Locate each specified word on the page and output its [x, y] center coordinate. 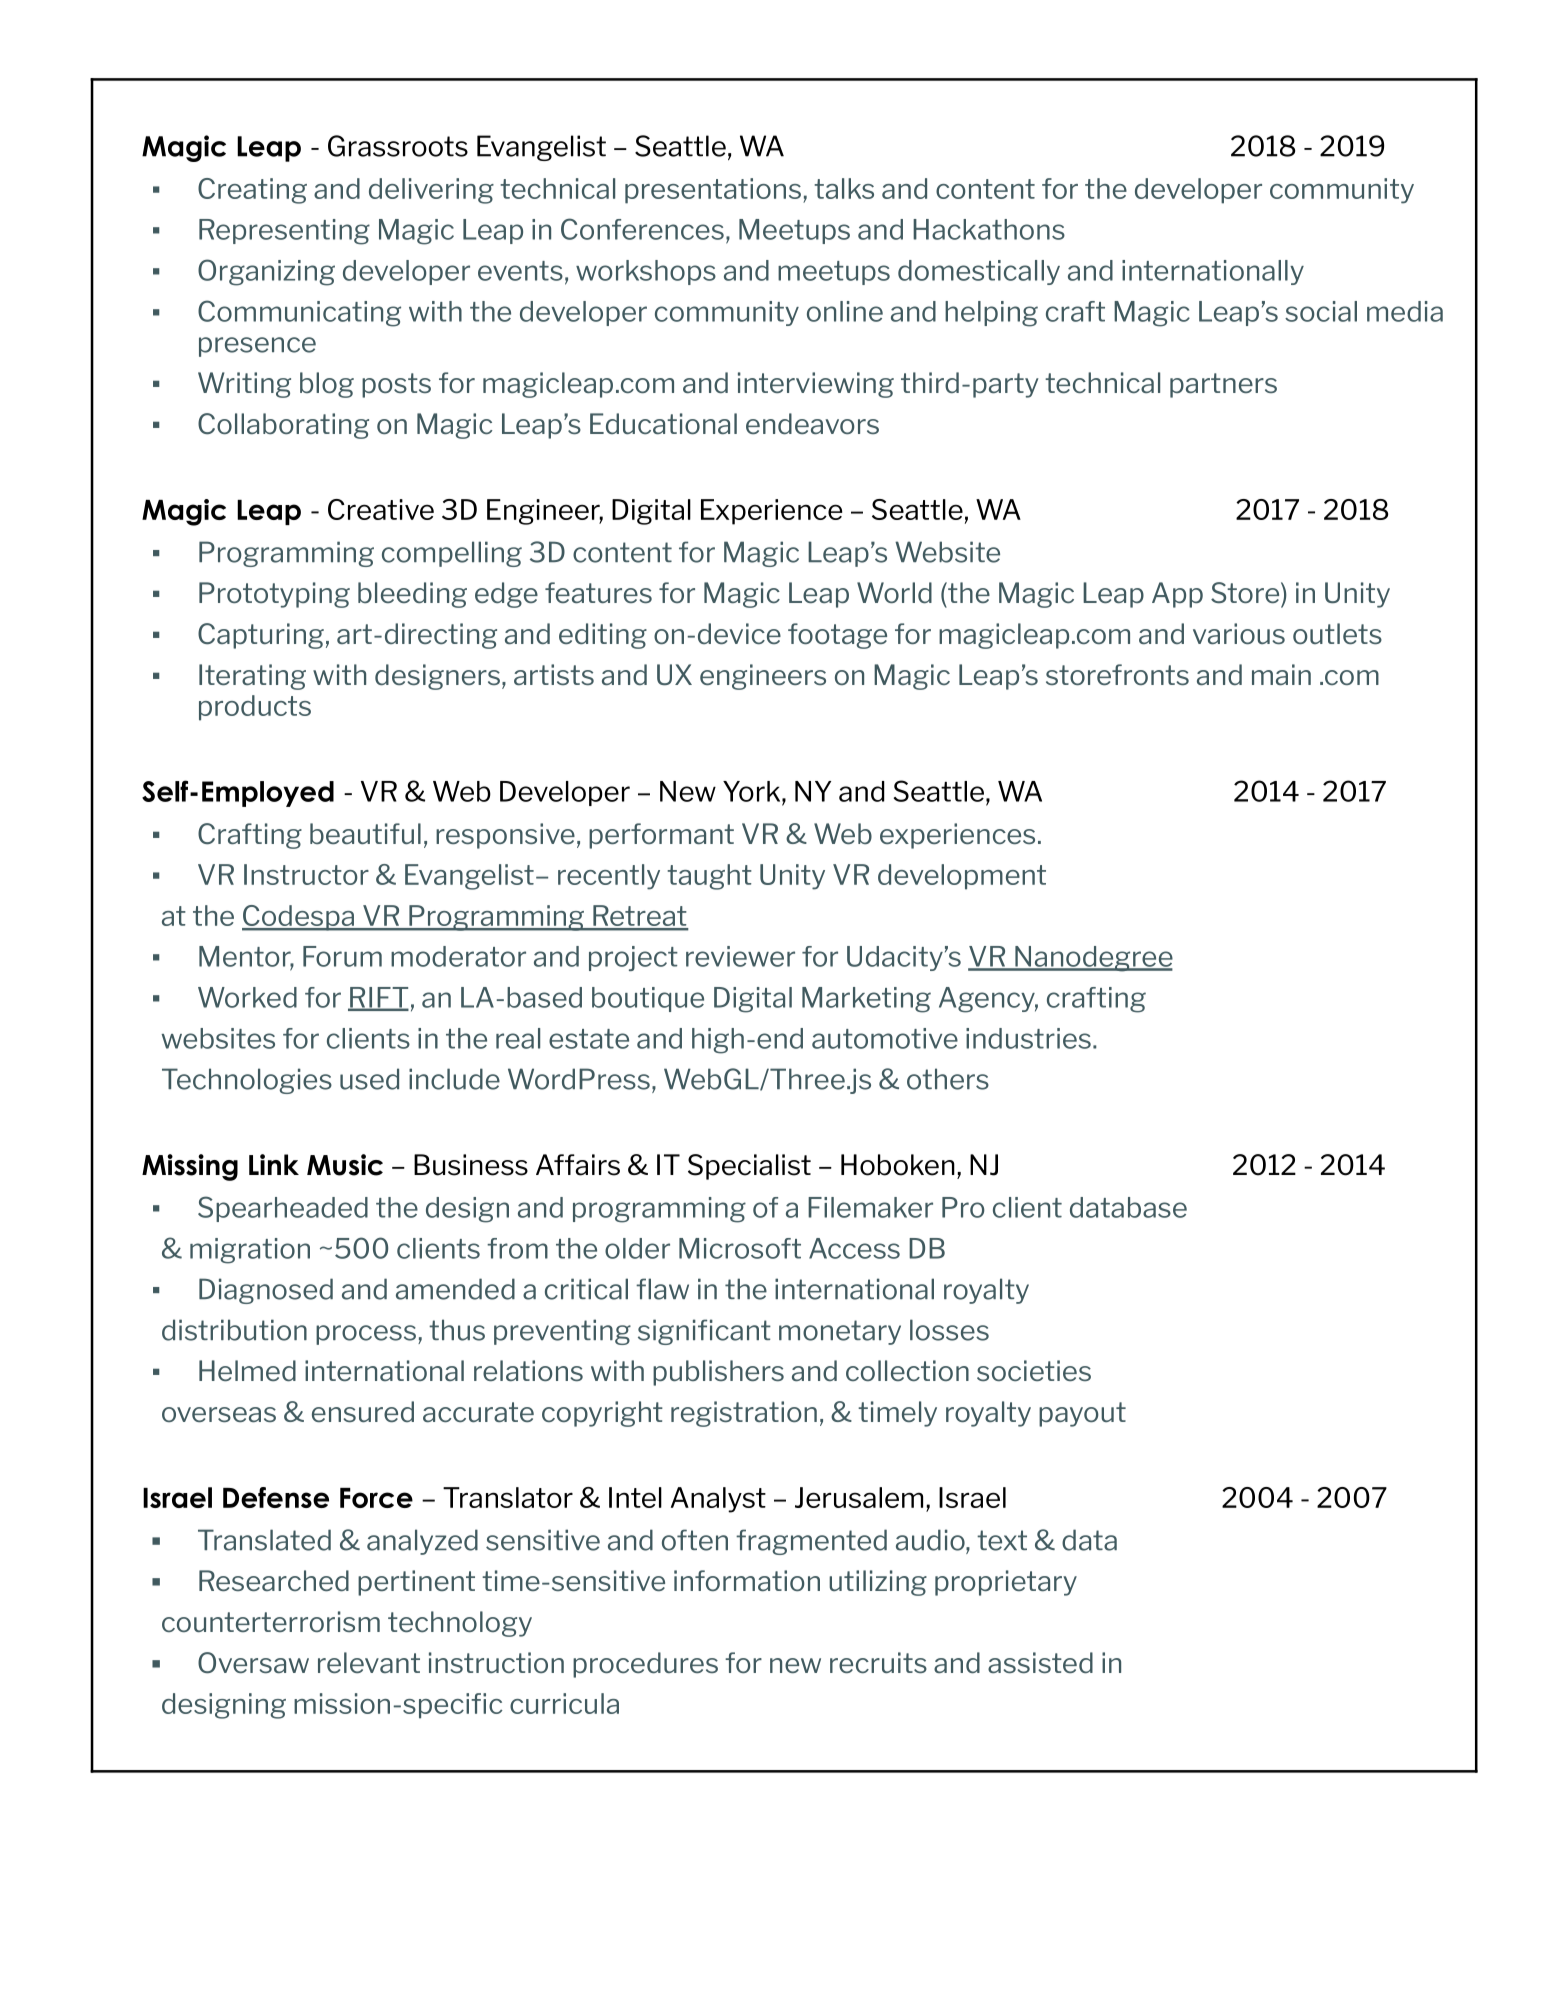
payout [1082, 1414]
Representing [284, 232]
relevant [369, 1662]
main [1281, 674]
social [1321, 311]
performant [661, 836]
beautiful [365, 833]
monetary [840, 1332]
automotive [885, 1038]
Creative [381, 509]
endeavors [812, 423]
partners [1223, 385]
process [366, 1335]
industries [1028, 1038]
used [369, 1079]
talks [844, 188]
